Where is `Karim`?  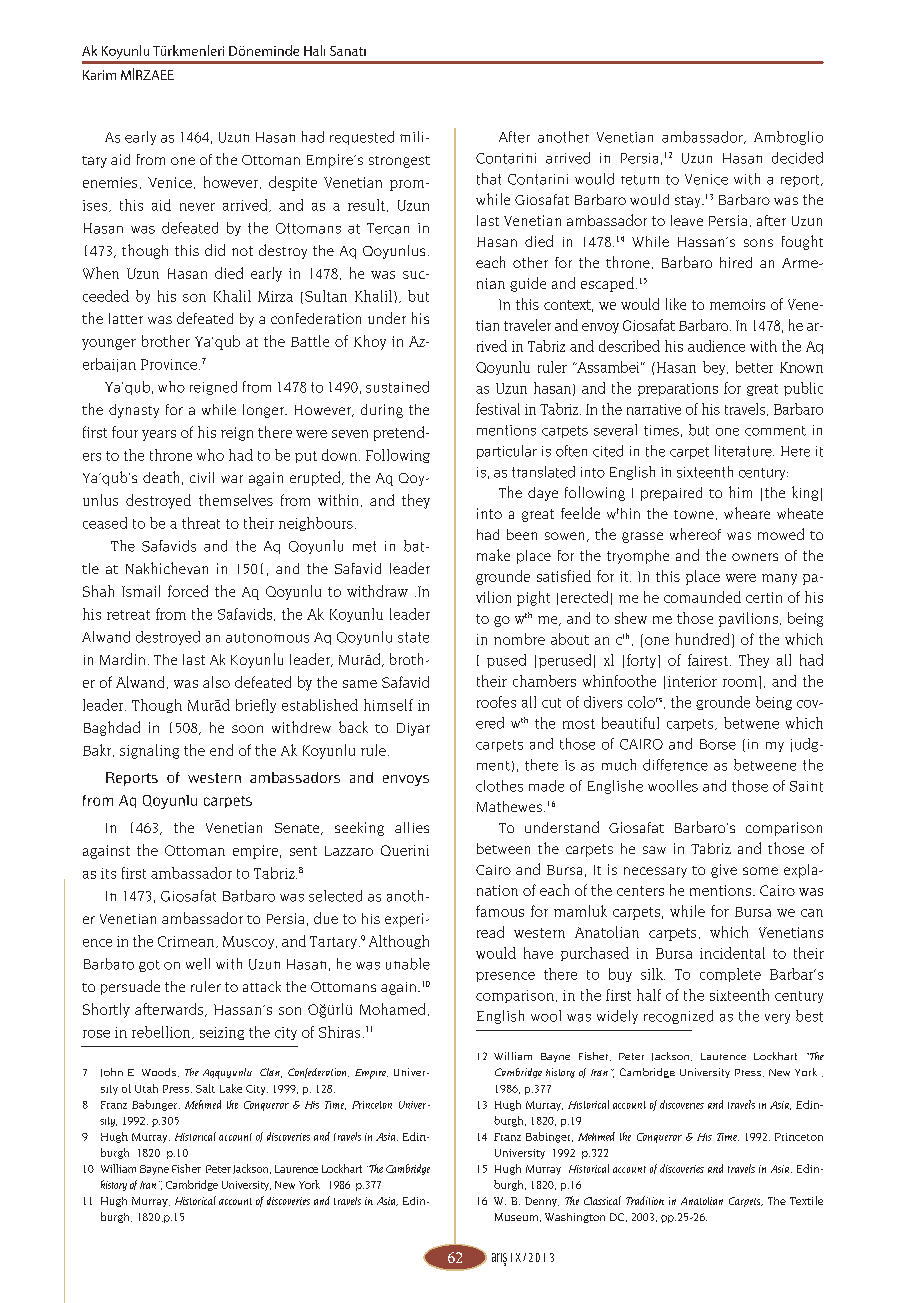 Karim is located at coordinates (99, 75).
